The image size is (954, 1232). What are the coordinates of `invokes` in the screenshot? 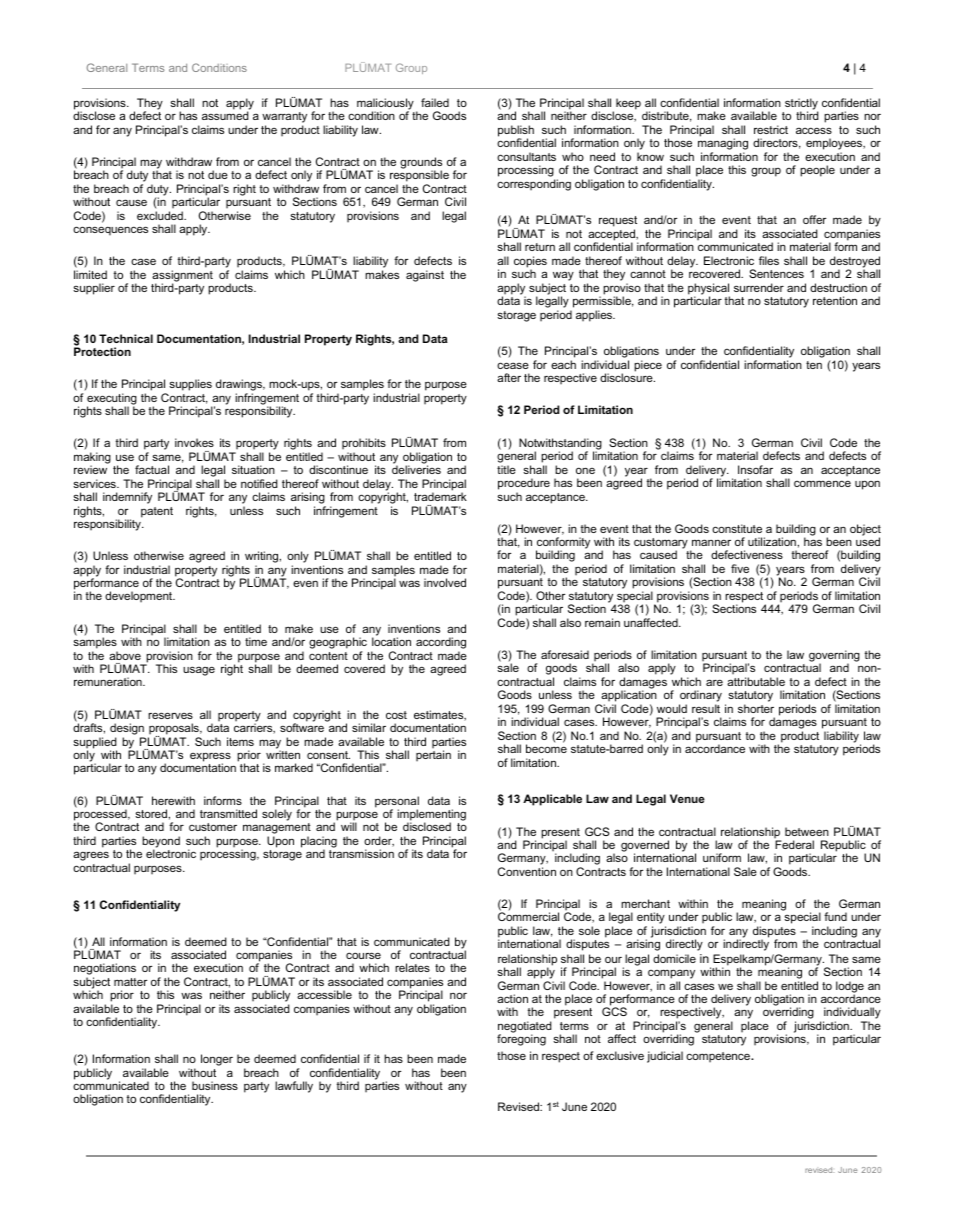 It's located at (194, 442).
